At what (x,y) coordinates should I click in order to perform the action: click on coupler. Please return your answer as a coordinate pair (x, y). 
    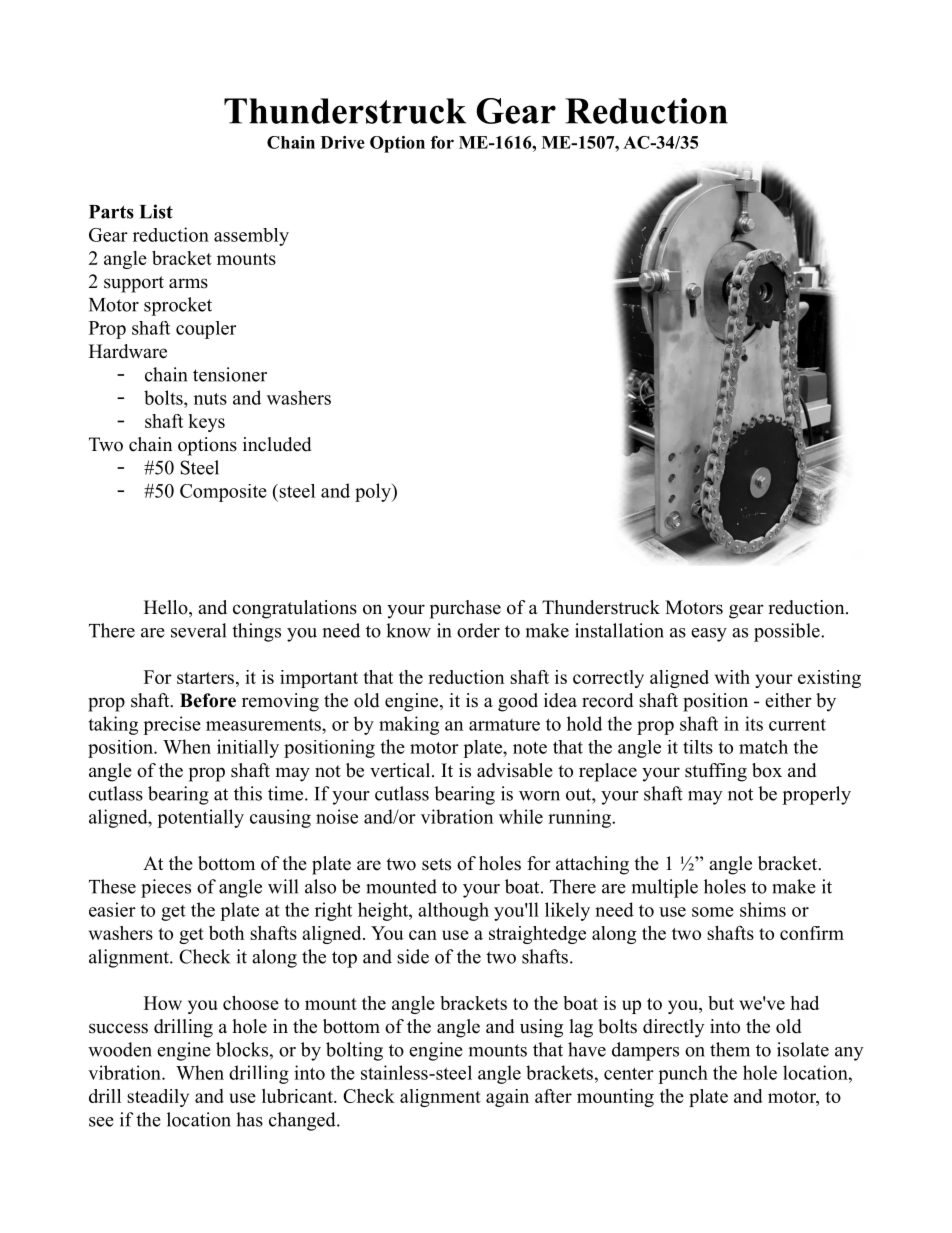
    Looking at the image, I should click on (206, 330).
